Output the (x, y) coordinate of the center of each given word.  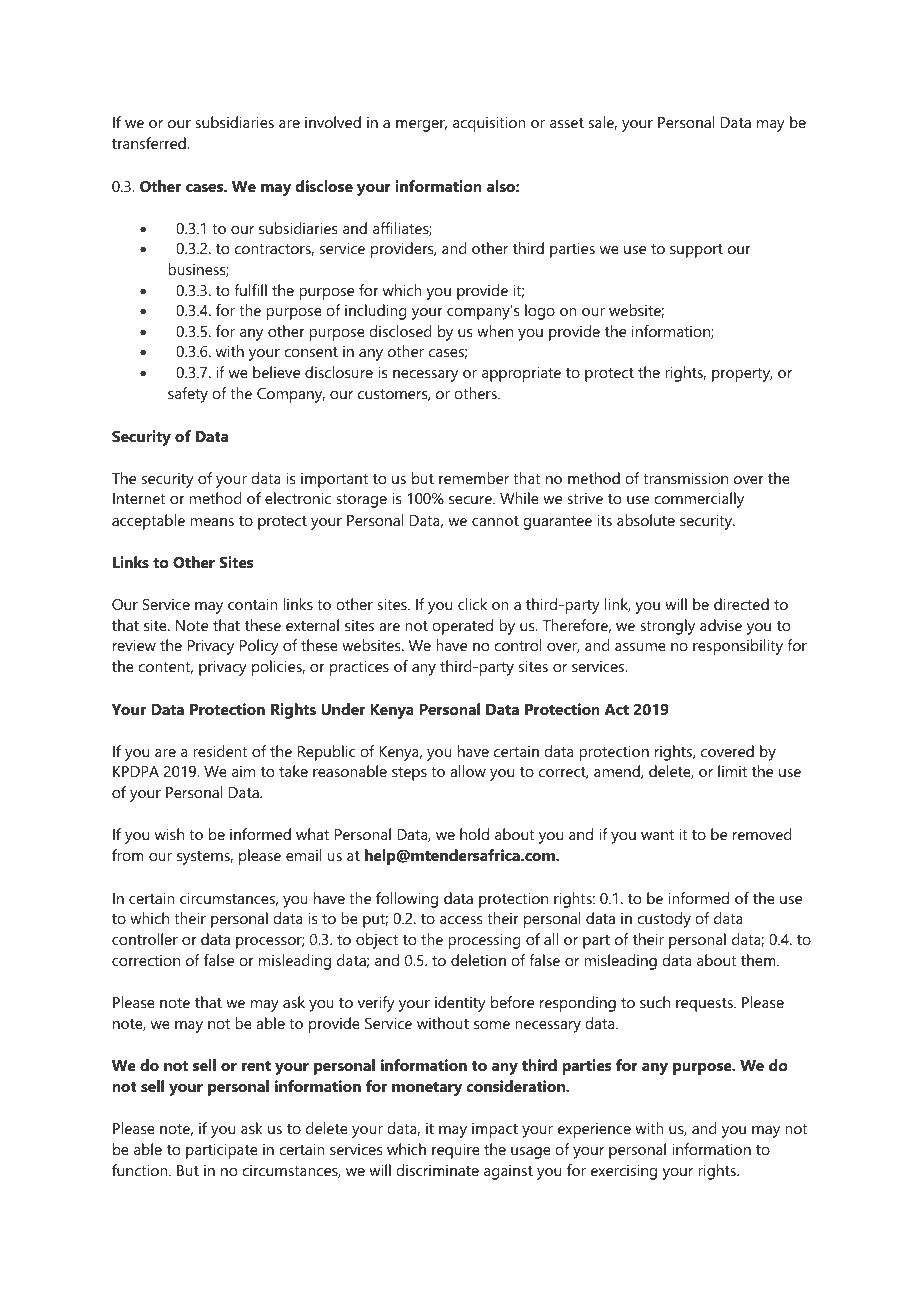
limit (732, 771)
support (696, 251)
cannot (495, 521)
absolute (646, 520)
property (742, 375)
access (461, 920)
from (128, 855)
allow (468, 771)
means (212, 522)
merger (421, 126)
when (495, 331)
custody (664, 920)
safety (188, 395)
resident (220, 751)
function (141, 1170)
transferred (150, 143)
